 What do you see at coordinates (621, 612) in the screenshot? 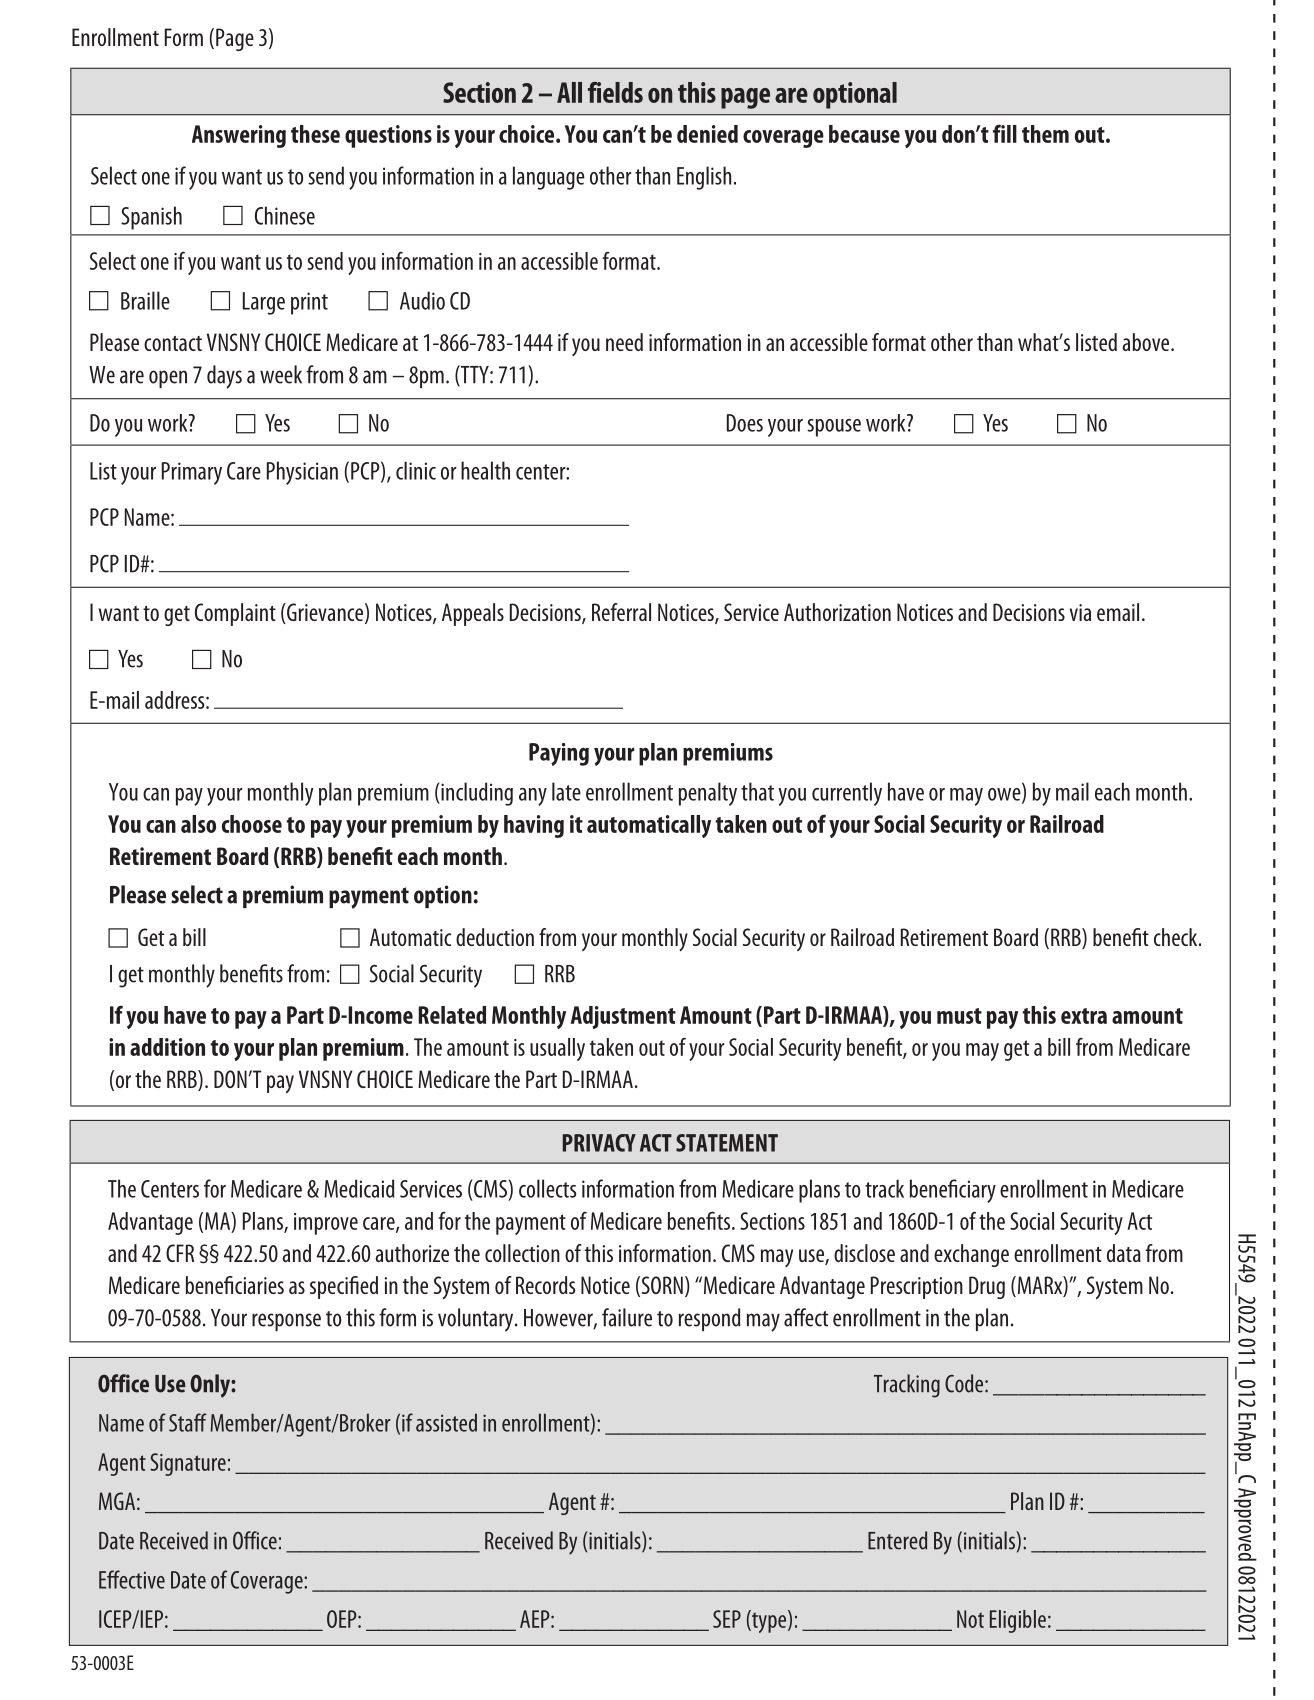
I see `Referral` at bounding box center [621, 612].
